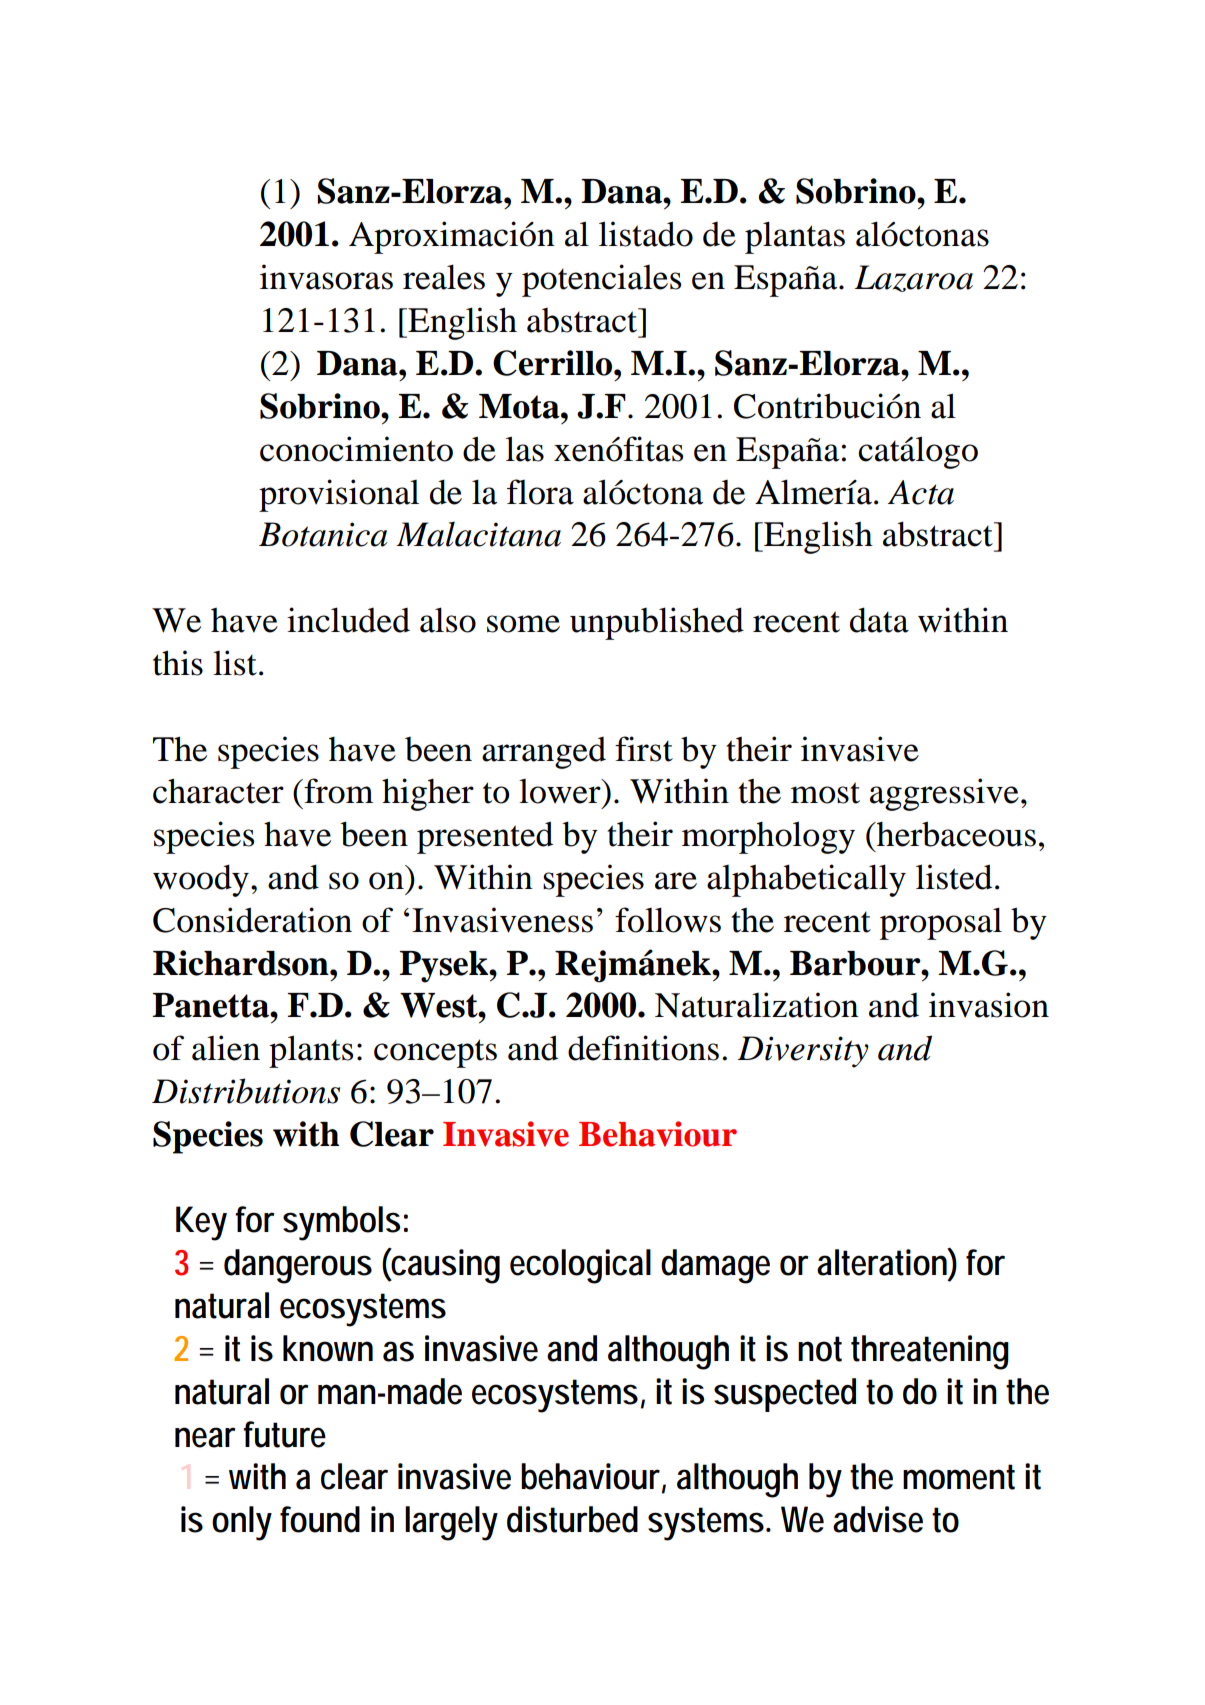  I want to click on only, so click(242, 1523).
